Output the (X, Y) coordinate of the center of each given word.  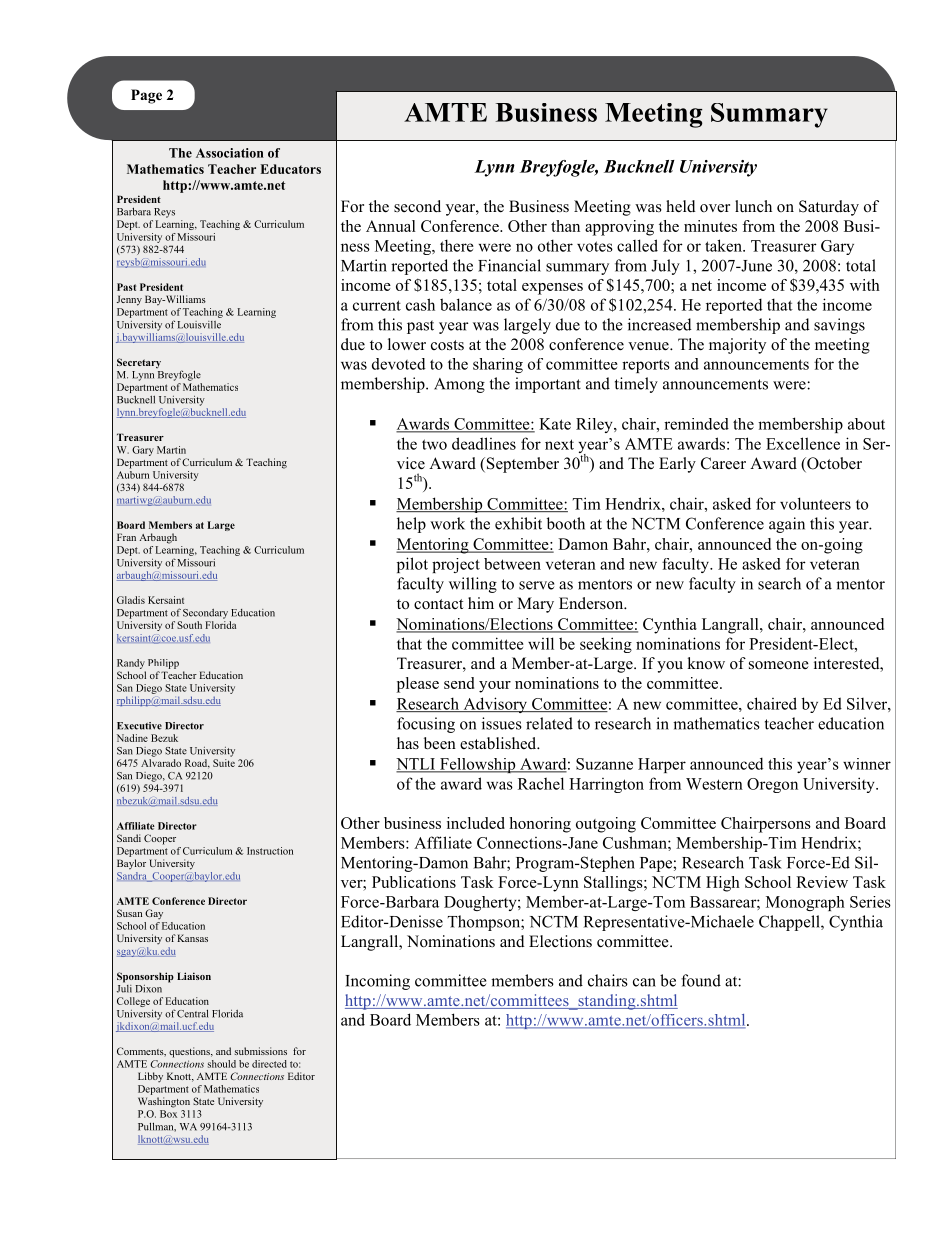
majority (737, 346)
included (476, 823)
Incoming (377, 982)
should (221, 1064)
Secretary (139, 363)
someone (779, 665)
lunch (753, 206)
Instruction (270, 851)
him (481, 603)
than (565, 226)
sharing (498, 365)
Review (822, 882)
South (189, 625)
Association (230, 153)
